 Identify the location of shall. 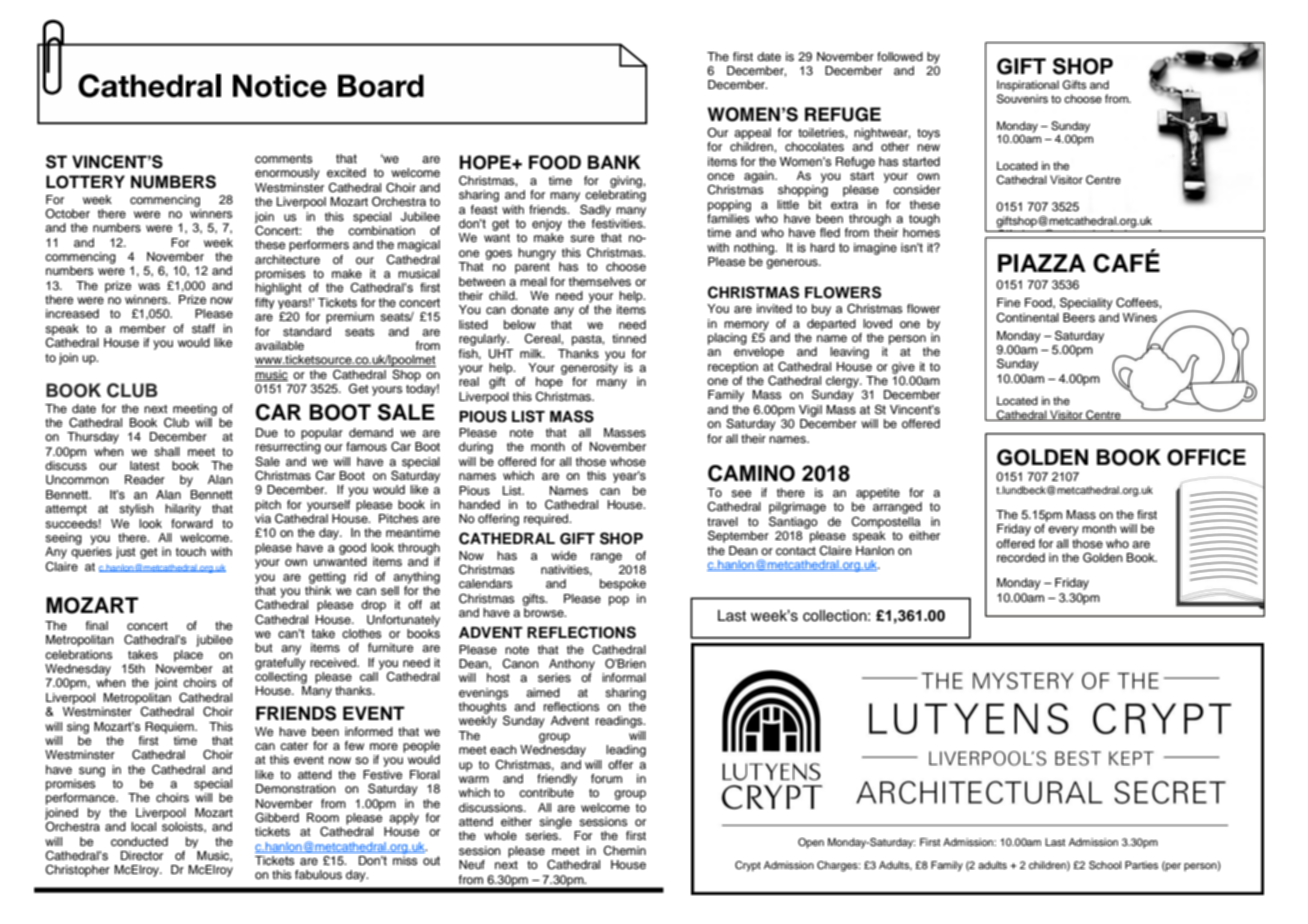
(167, 451).
